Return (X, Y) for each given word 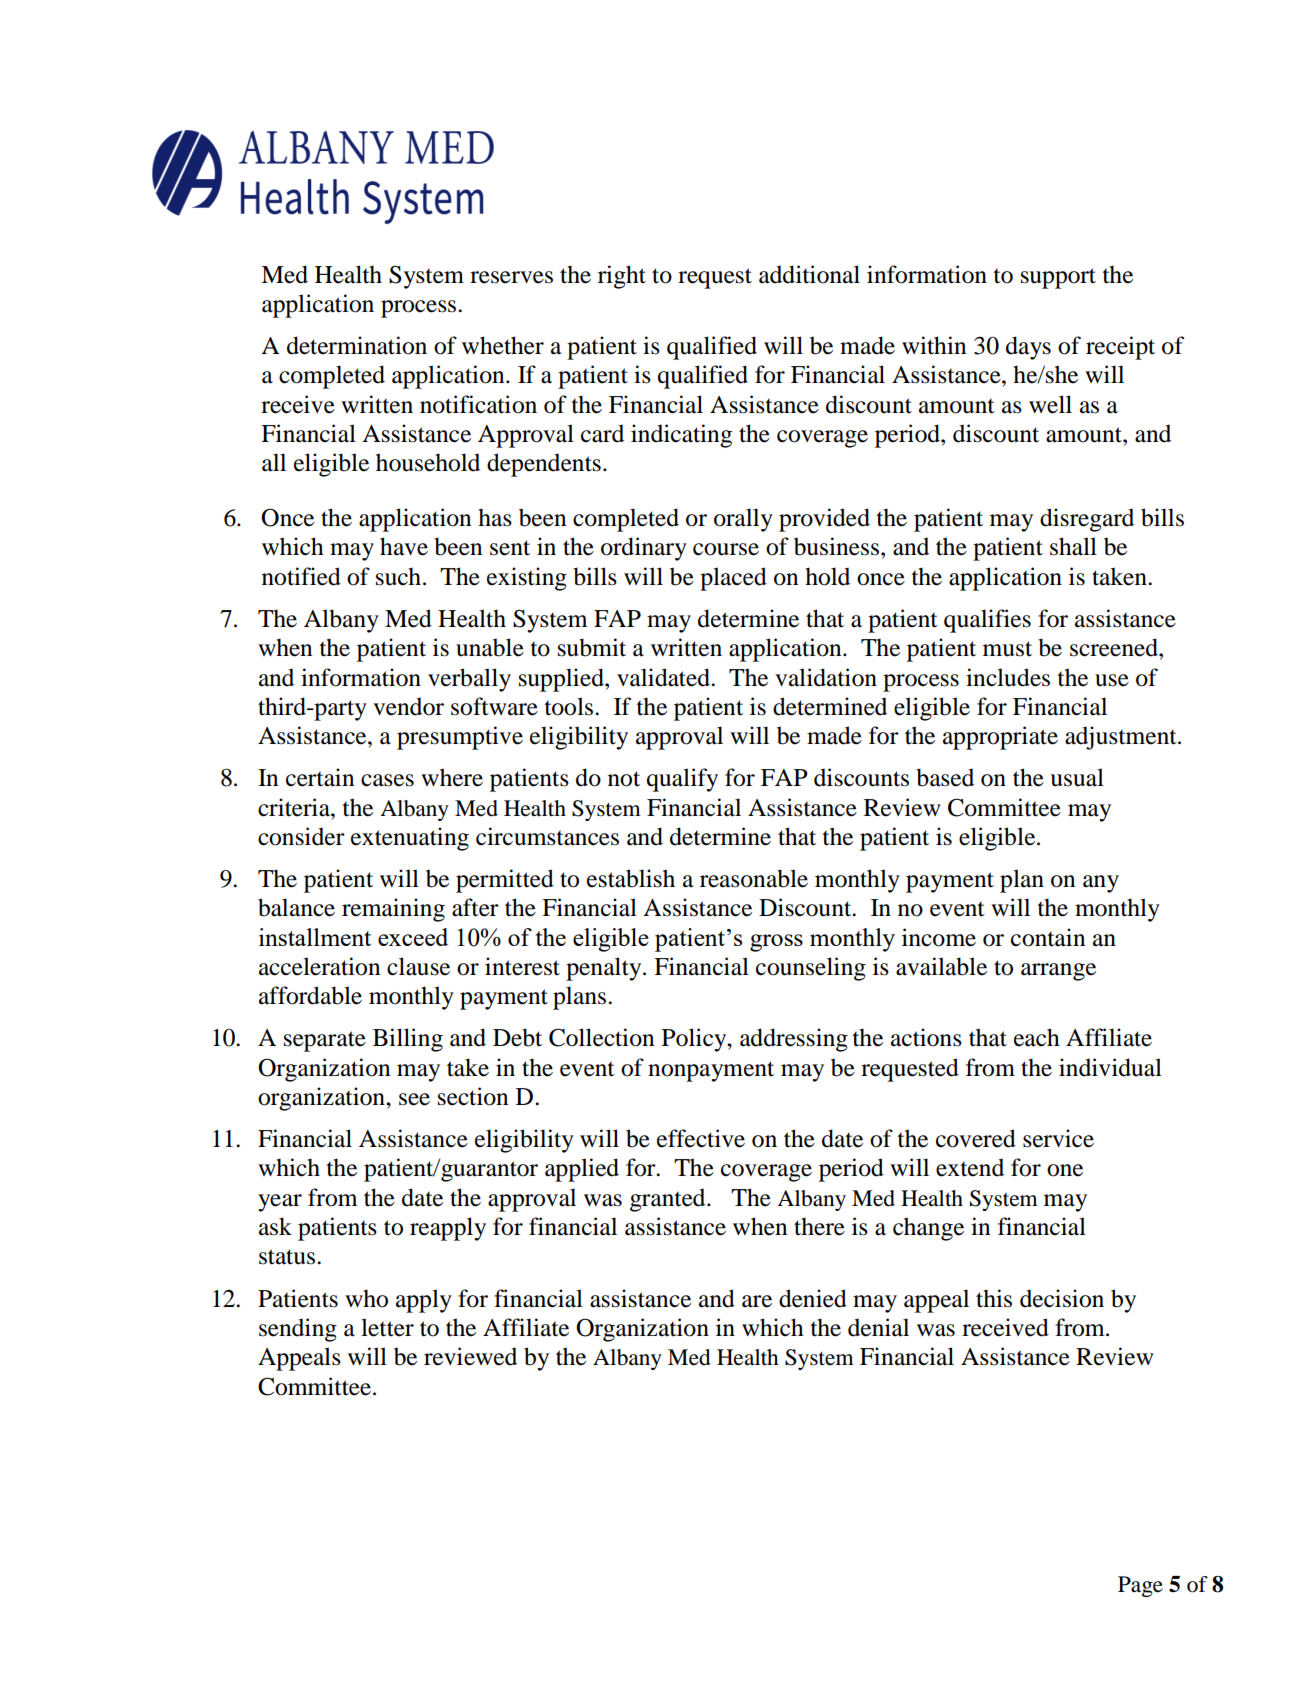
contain (1048, 937)
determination (357, 345)
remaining (393, 910)
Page (1140, 1586)
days (1028, 348)
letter (387, 1327)
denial (878, 1327)
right (622, 277)
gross (776, 943)
